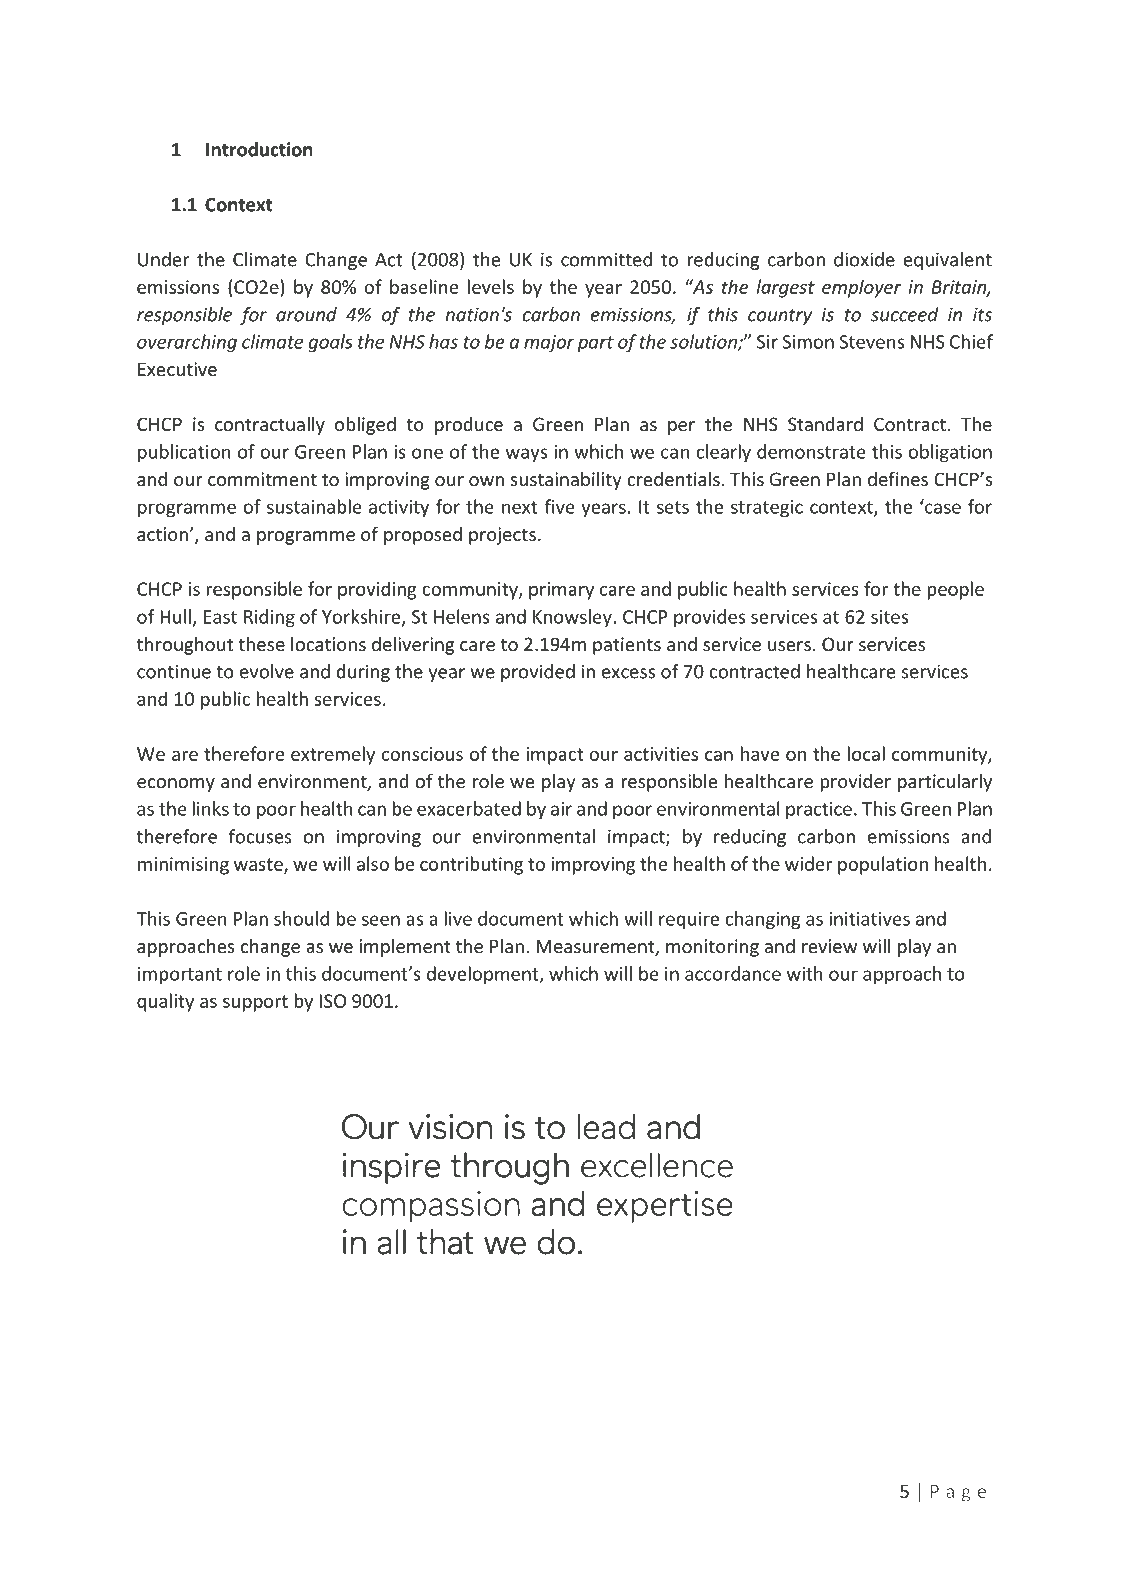 Image resolution: width=1129 pixels, height=1596 pixels. I want to click on Executive, so click(177, 369).
